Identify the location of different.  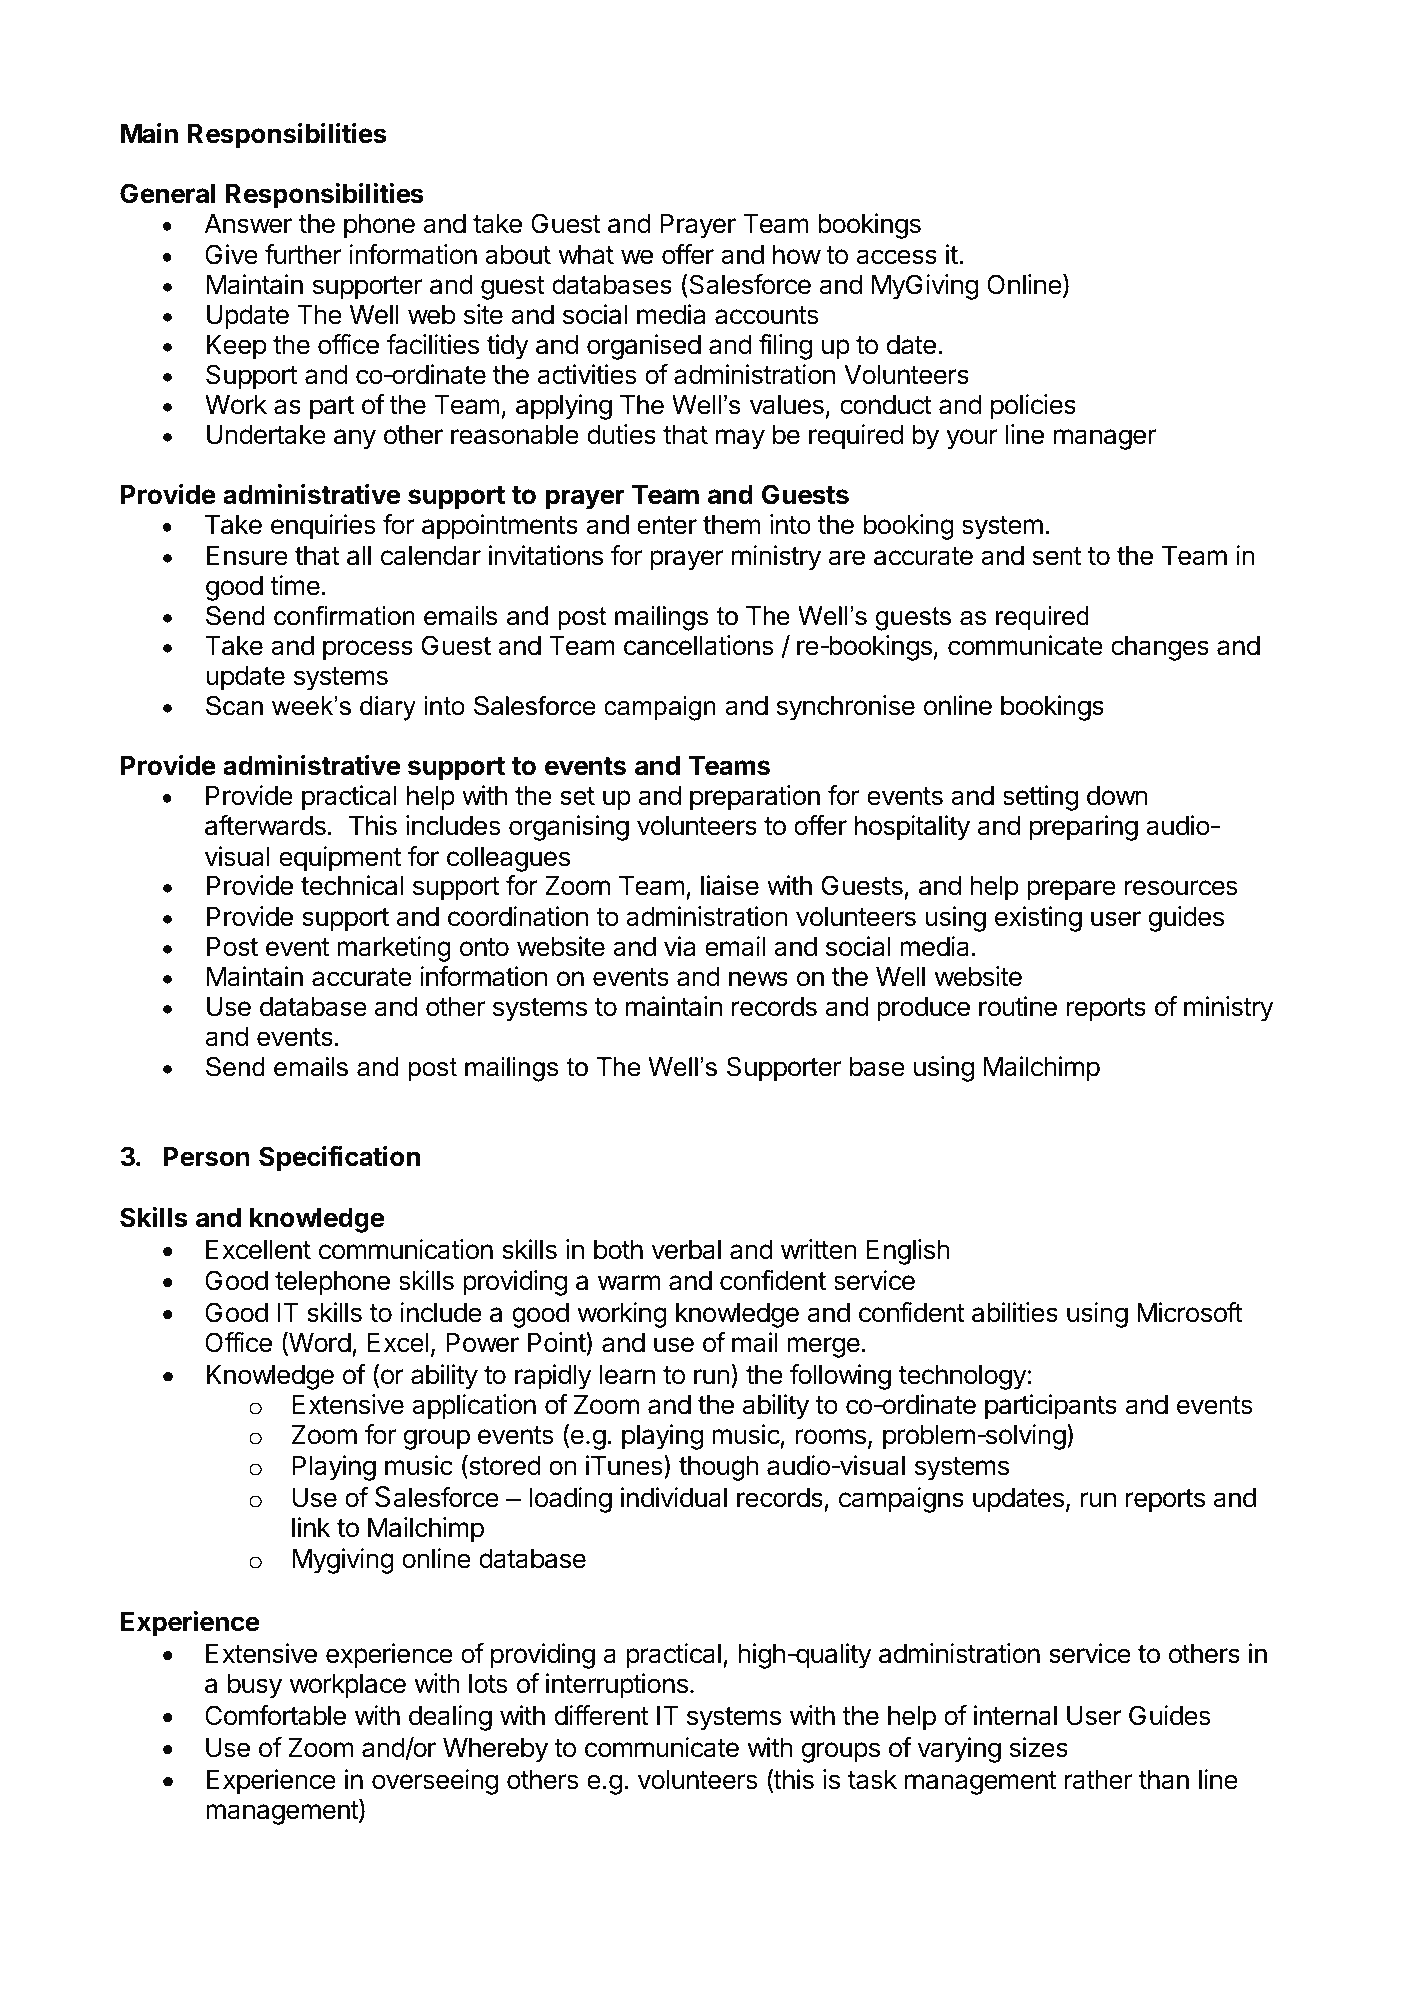
(602, 1715).
